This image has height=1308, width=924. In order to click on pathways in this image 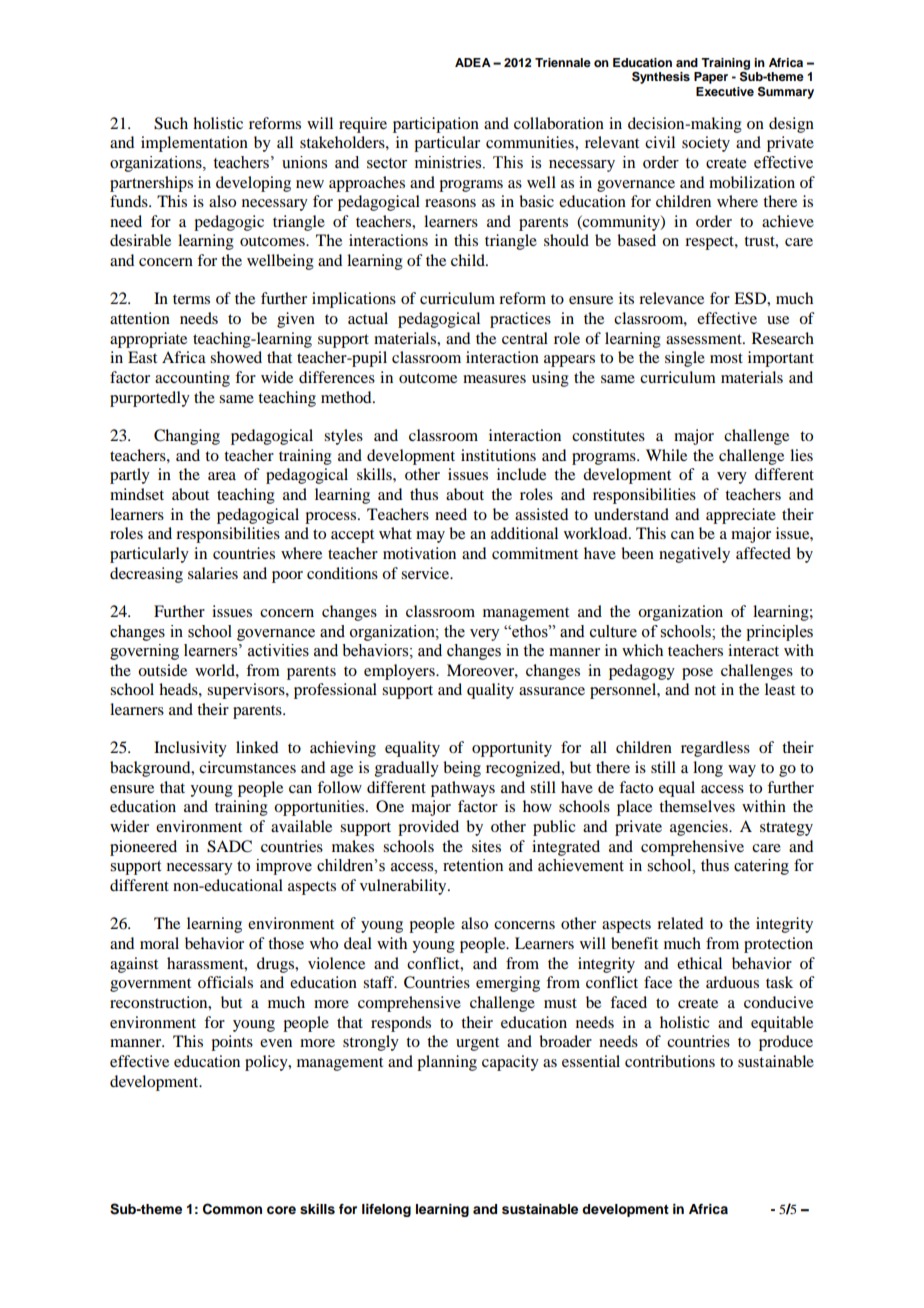, I will do `click(463, 789)`.
